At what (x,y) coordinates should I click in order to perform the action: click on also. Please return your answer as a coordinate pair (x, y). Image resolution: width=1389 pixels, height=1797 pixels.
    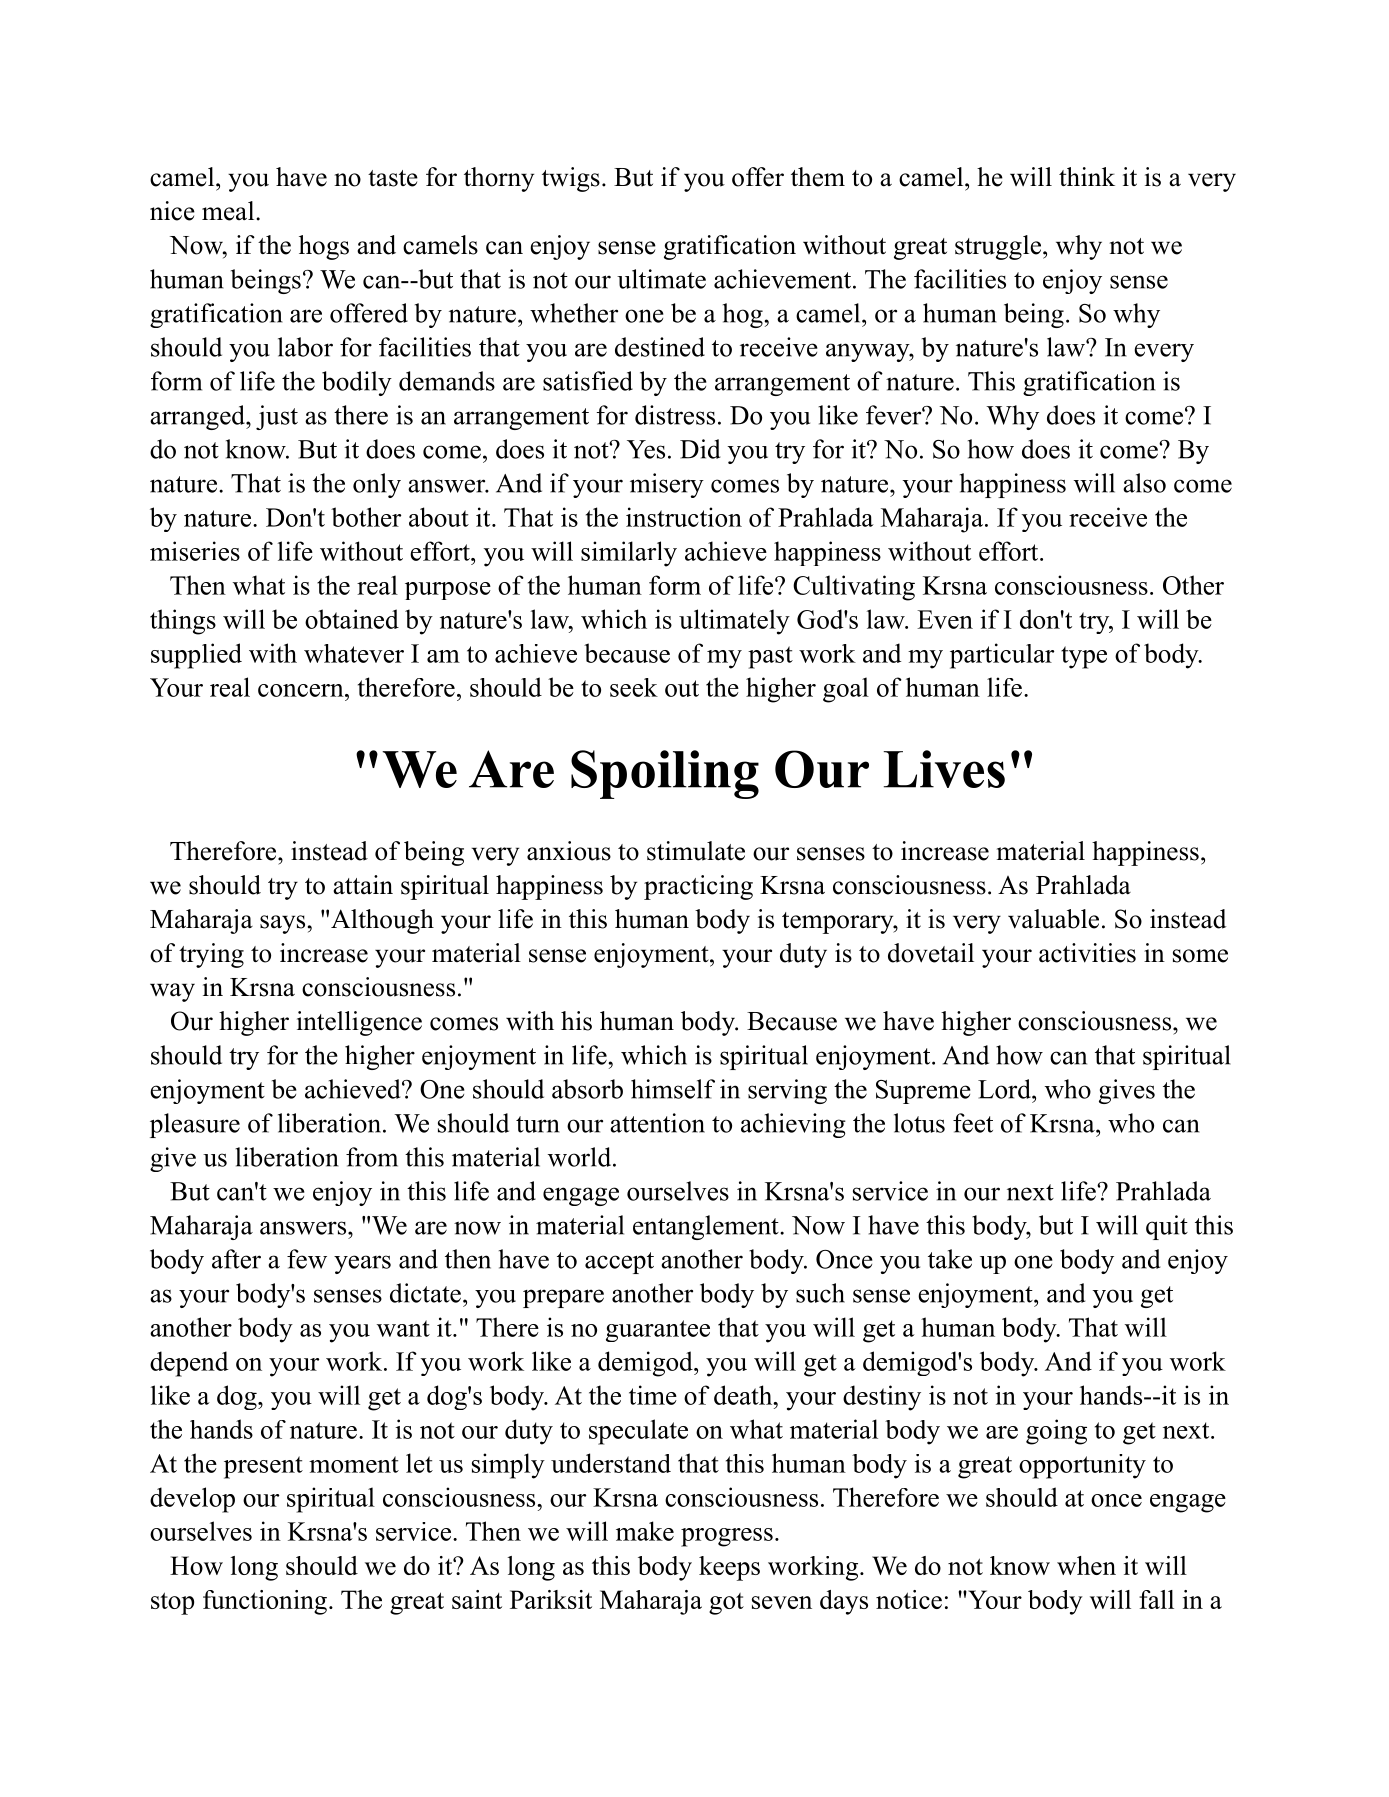
    Looking at the image, I should click on (1144, 483).
